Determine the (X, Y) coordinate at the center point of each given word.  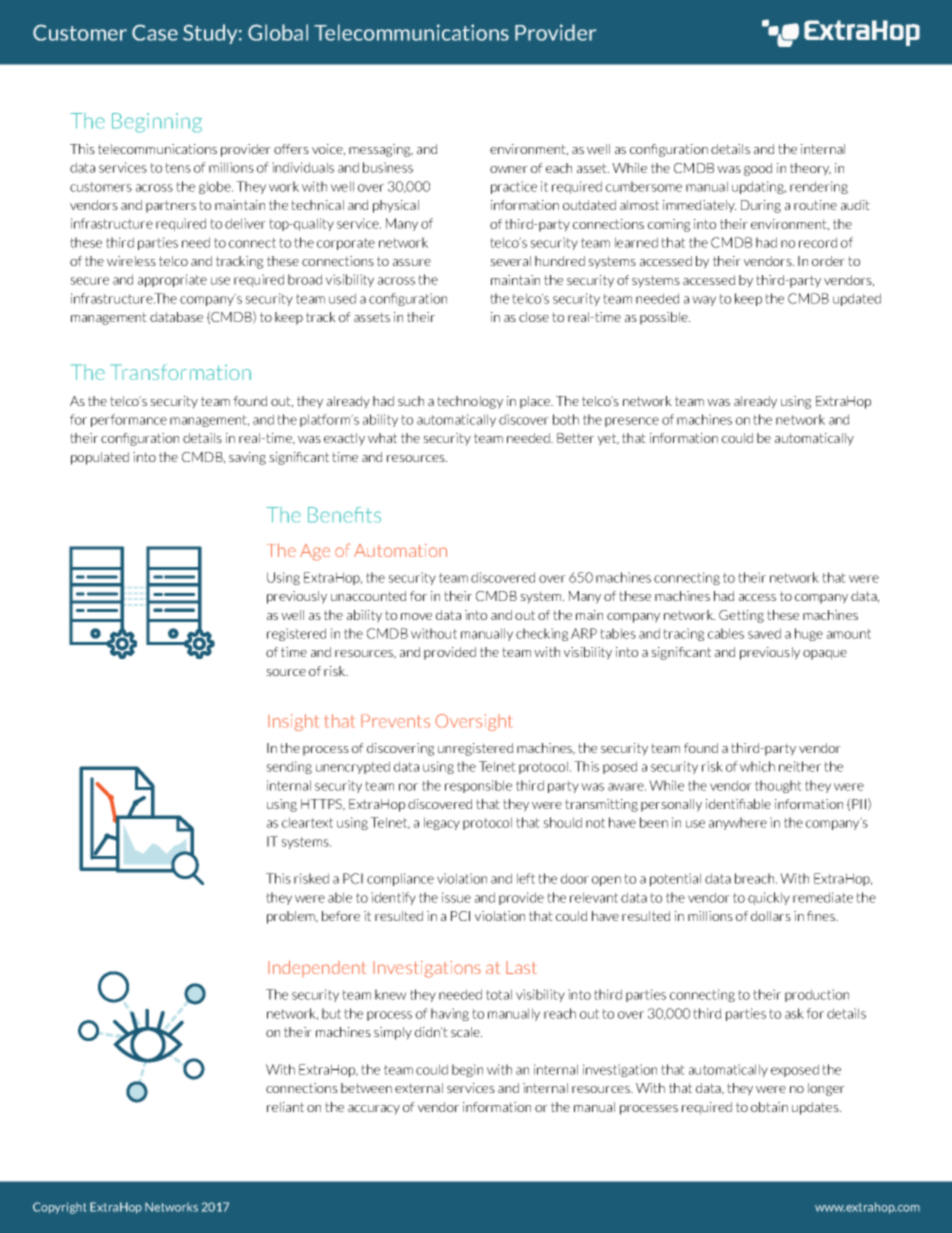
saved (764, 633)
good (758, 169)
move (416, 616)
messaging (381, 150)
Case (155, 32)
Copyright (59, 1208)
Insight (293, 722)
